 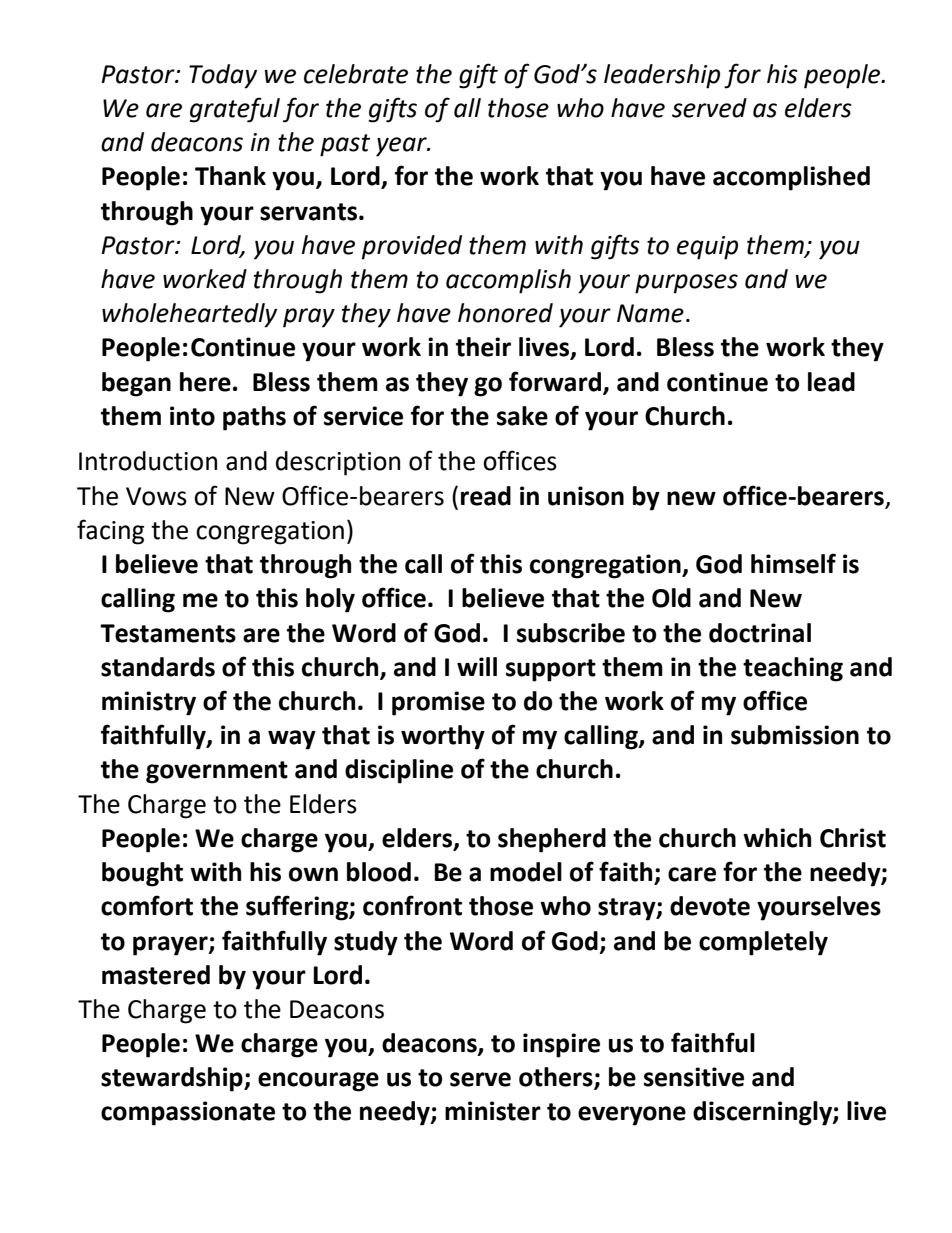 What do you see at coordinates (522, 416) in the document?
I see `sake` at bounding box center [522, 416].
